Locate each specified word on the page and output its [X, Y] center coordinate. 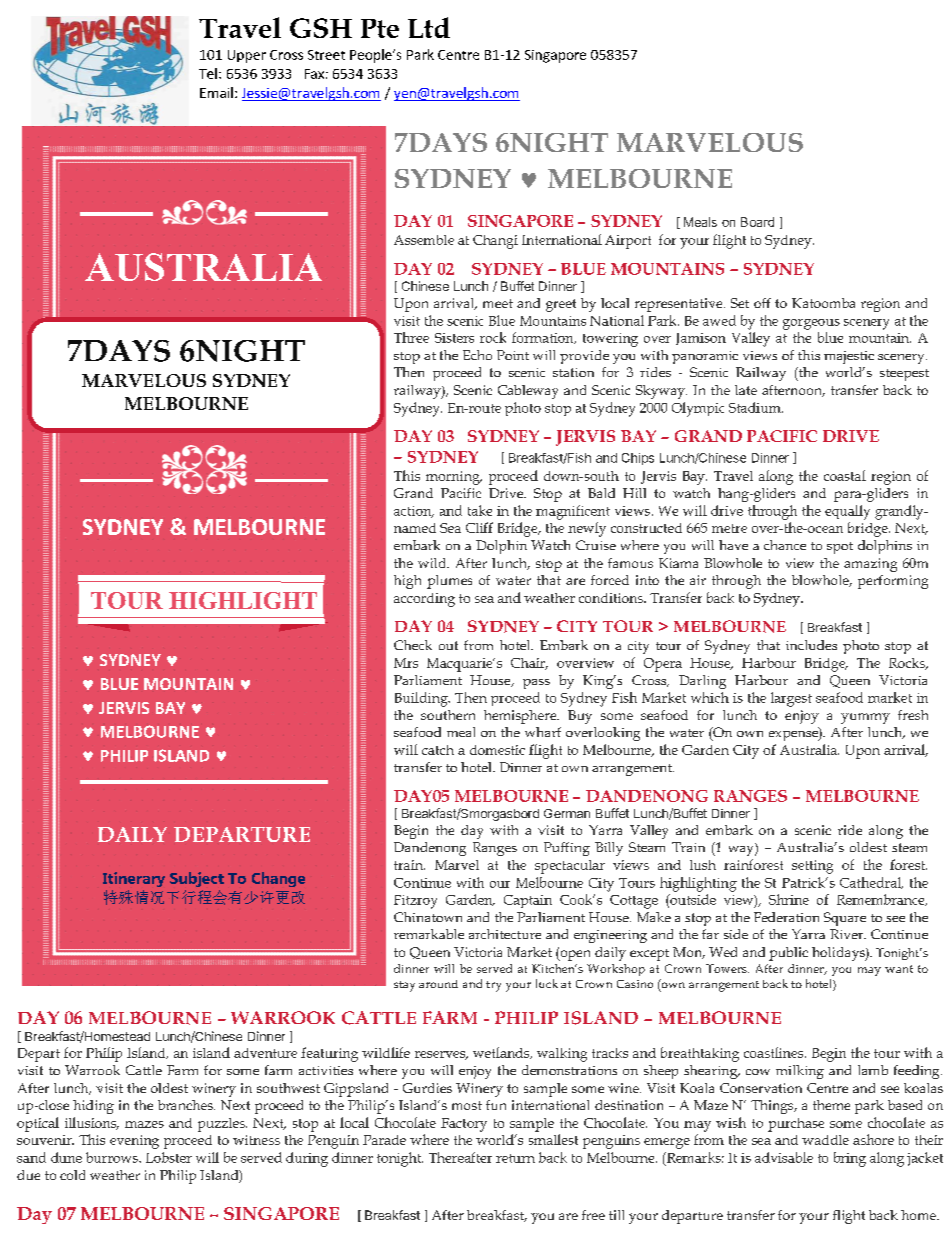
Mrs [406, 663]
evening [134, 1142]
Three [411, 337]
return [515, 1158]
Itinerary [134, 879]
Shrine [789, 899]
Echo [477, 355]
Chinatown [428, 917]
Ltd [429, 27]
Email [216, 92]
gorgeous [811, 324]
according [424, 600]
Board [757, 222]
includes [811, 645]
